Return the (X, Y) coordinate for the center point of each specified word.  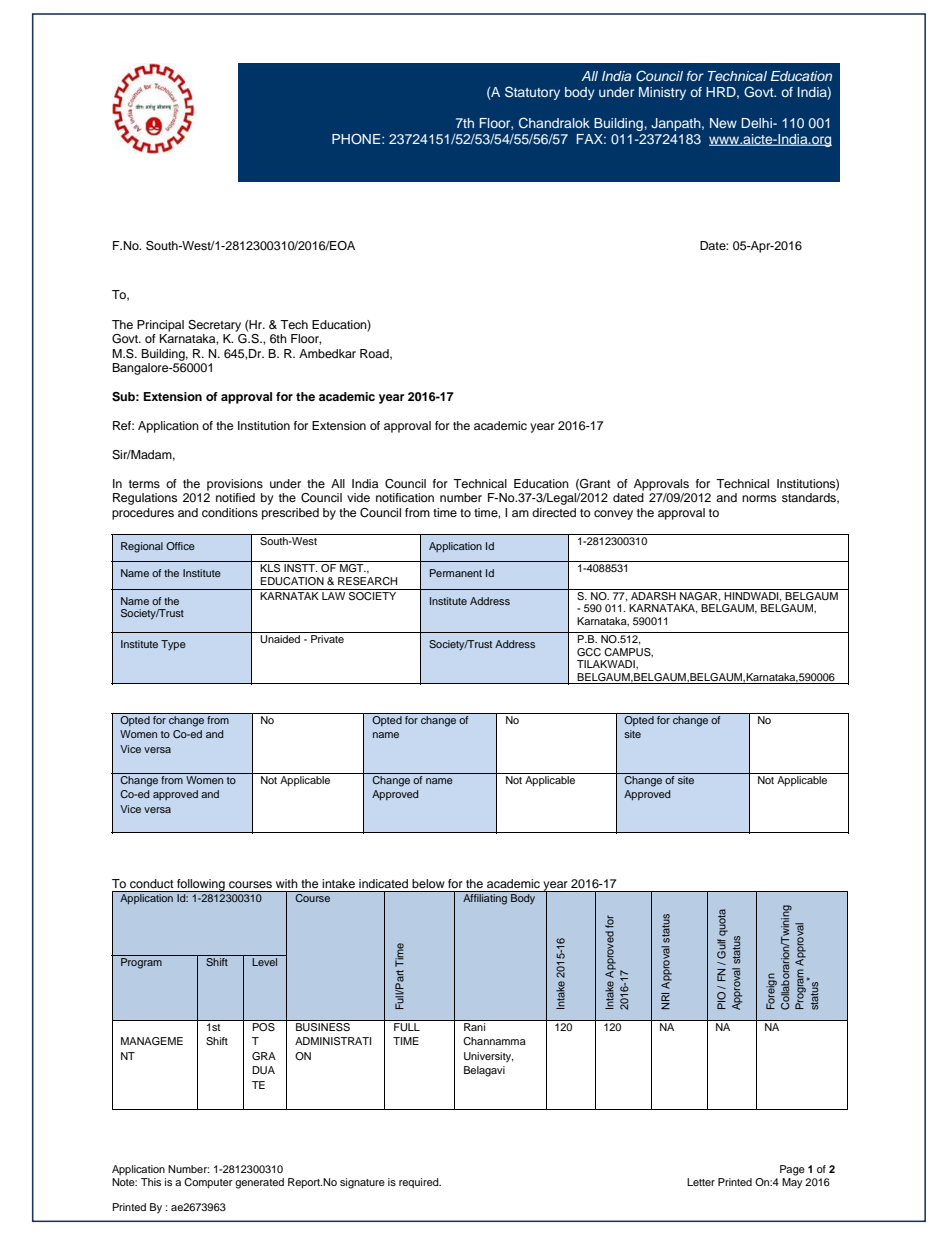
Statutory (532, 93)
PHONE (357, 139)
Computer (208, 1183)
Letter (701, 1182)
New (723, 123)
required (420, 1183)
